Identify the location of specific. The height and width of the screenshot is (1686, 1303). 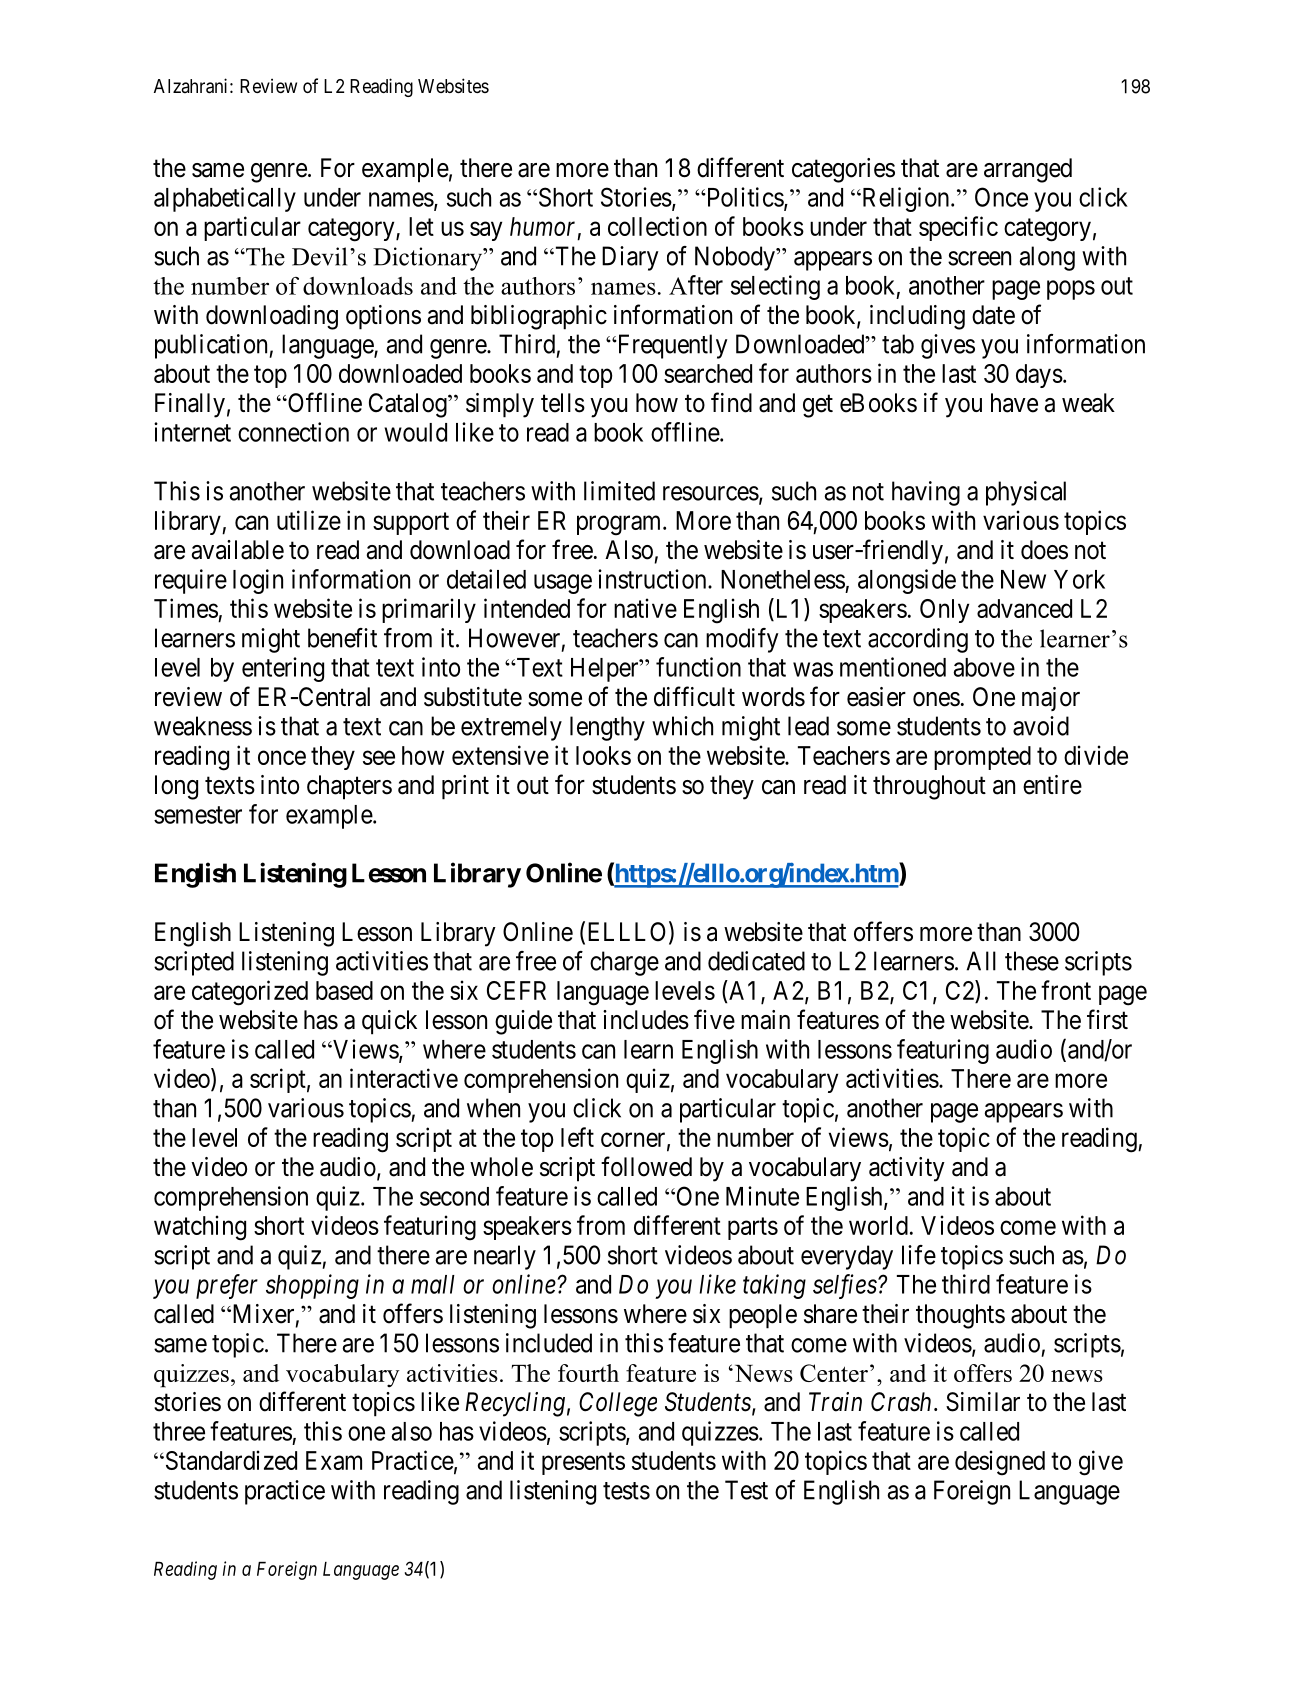
(958, 228).
